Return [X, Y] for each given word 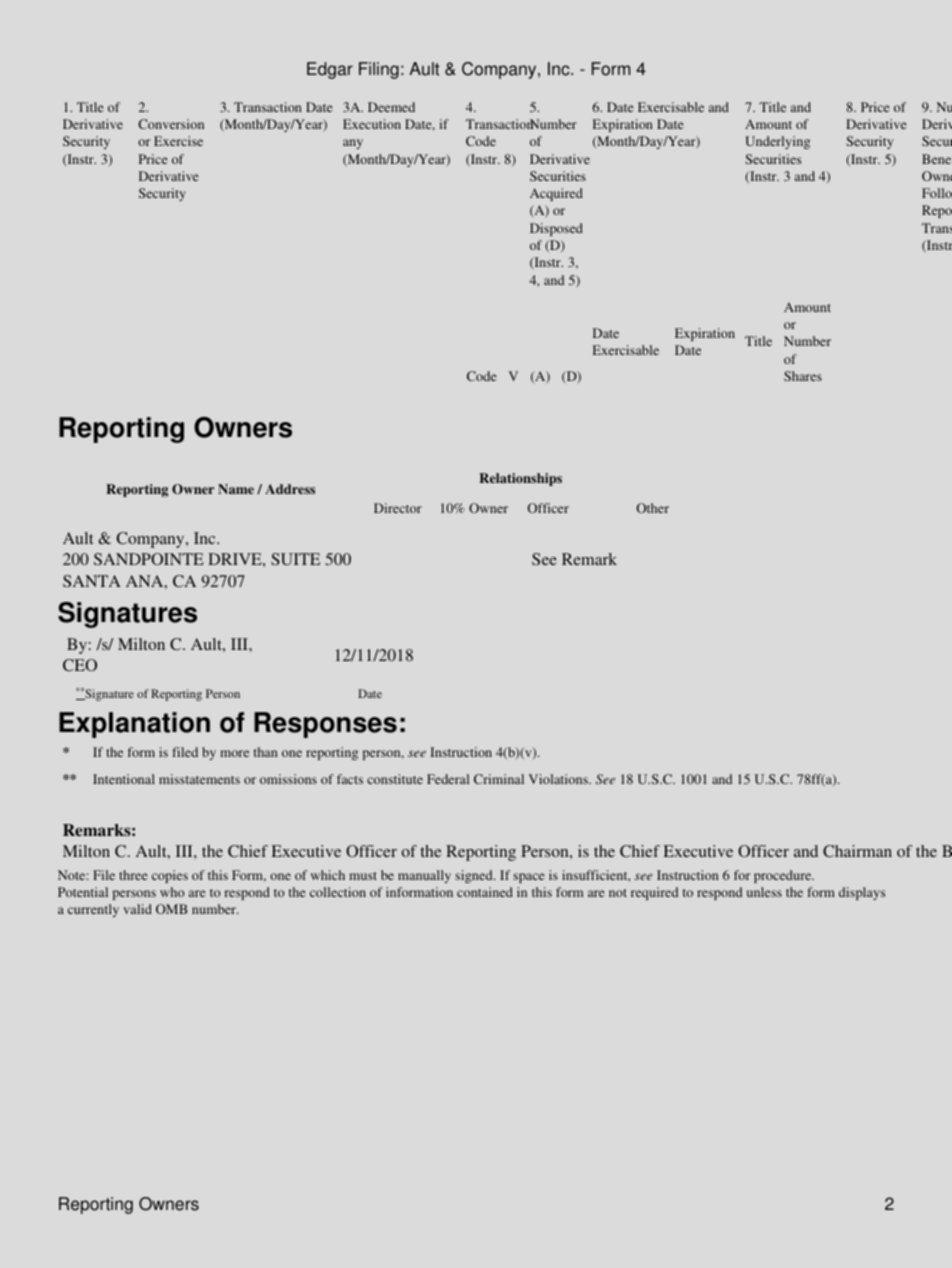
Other [653, 508]
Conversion [171, 124]
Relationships [520, 479]
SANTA [92, 581]
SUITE [295, 559]
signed [475, 876]
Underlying [777, 142]
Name [236, 489]
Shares [803, 376]
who [172, 892]
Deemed [391, 107]
